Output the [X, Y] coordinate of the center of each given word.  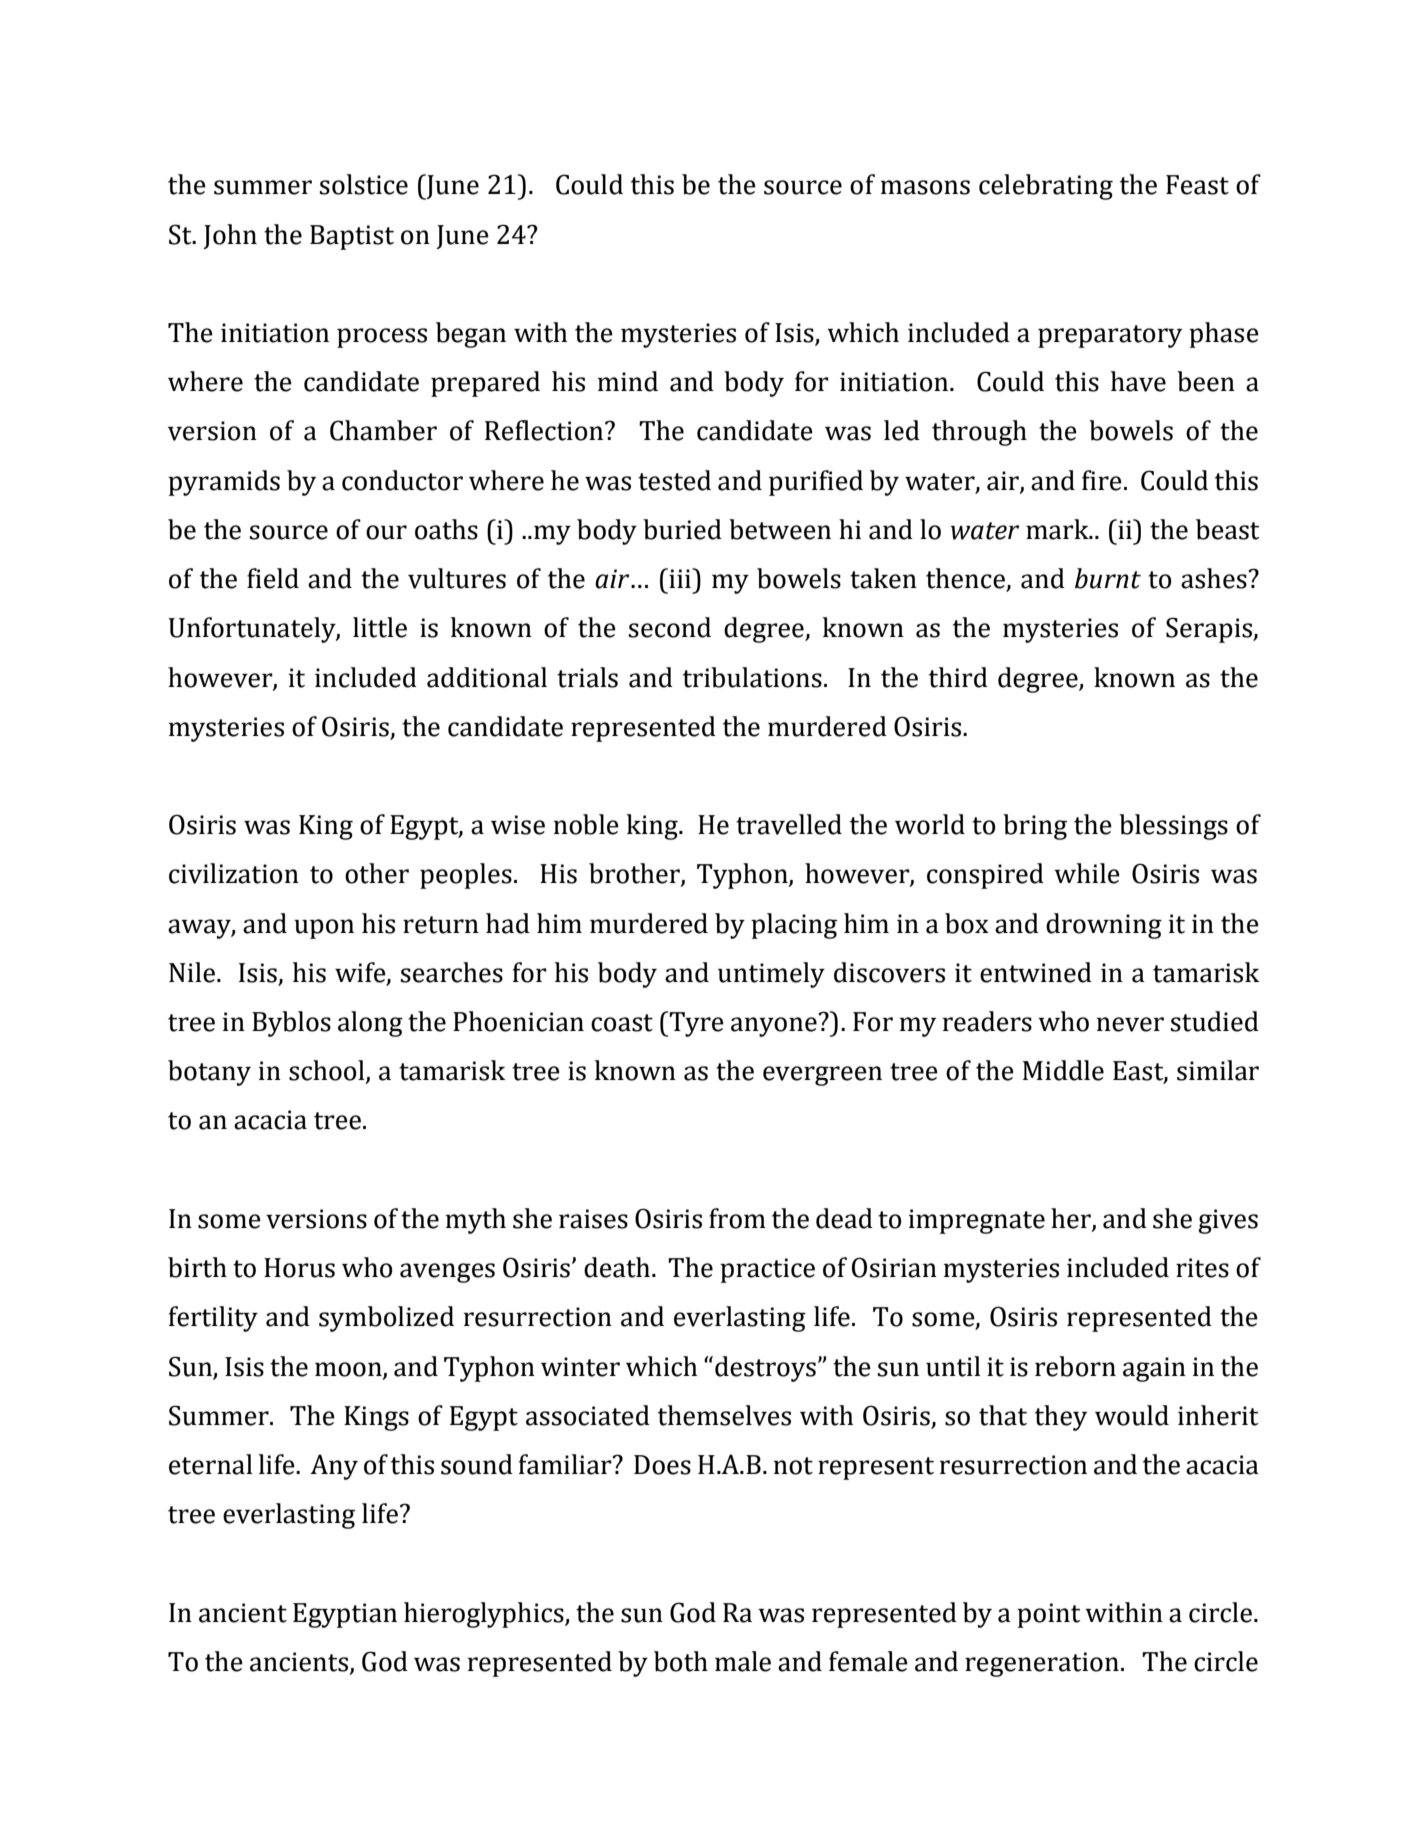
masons [925, 187]
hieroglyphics [485, 1615]
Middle [1063, 1070]
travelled [789, 824]
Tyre [695, 1024]
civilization [234, 873]
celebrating [1046, 187]
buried [682, 529]
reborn [1075, 1366]
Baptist [352, 237]
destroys [765, 1369]
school [328, 1071]
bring [1035, 827]
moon [349, 1370]
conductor [402, 480]
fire [1102, 480]
